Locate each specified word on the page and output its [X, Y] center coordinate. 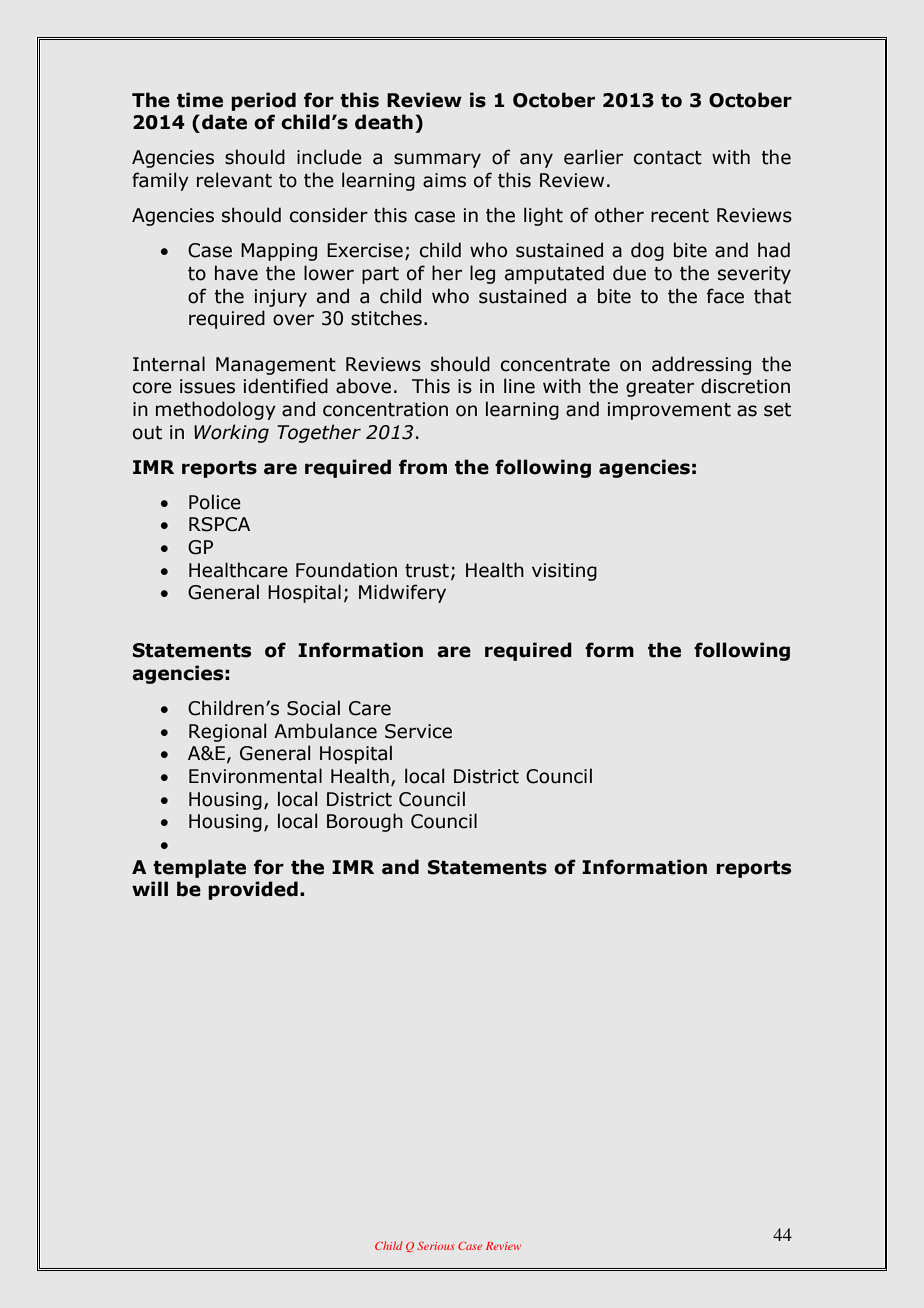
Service [418, 731]
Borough [365, 822]
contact [668, 158]
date [224, 122]
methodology [216, 410]
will [150, 888]
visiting [564, 572]
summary [437, 160]
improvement [669, 411]
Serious [436, 1246]
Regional [227, 732]
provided [253, 890]
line [519, 386]
